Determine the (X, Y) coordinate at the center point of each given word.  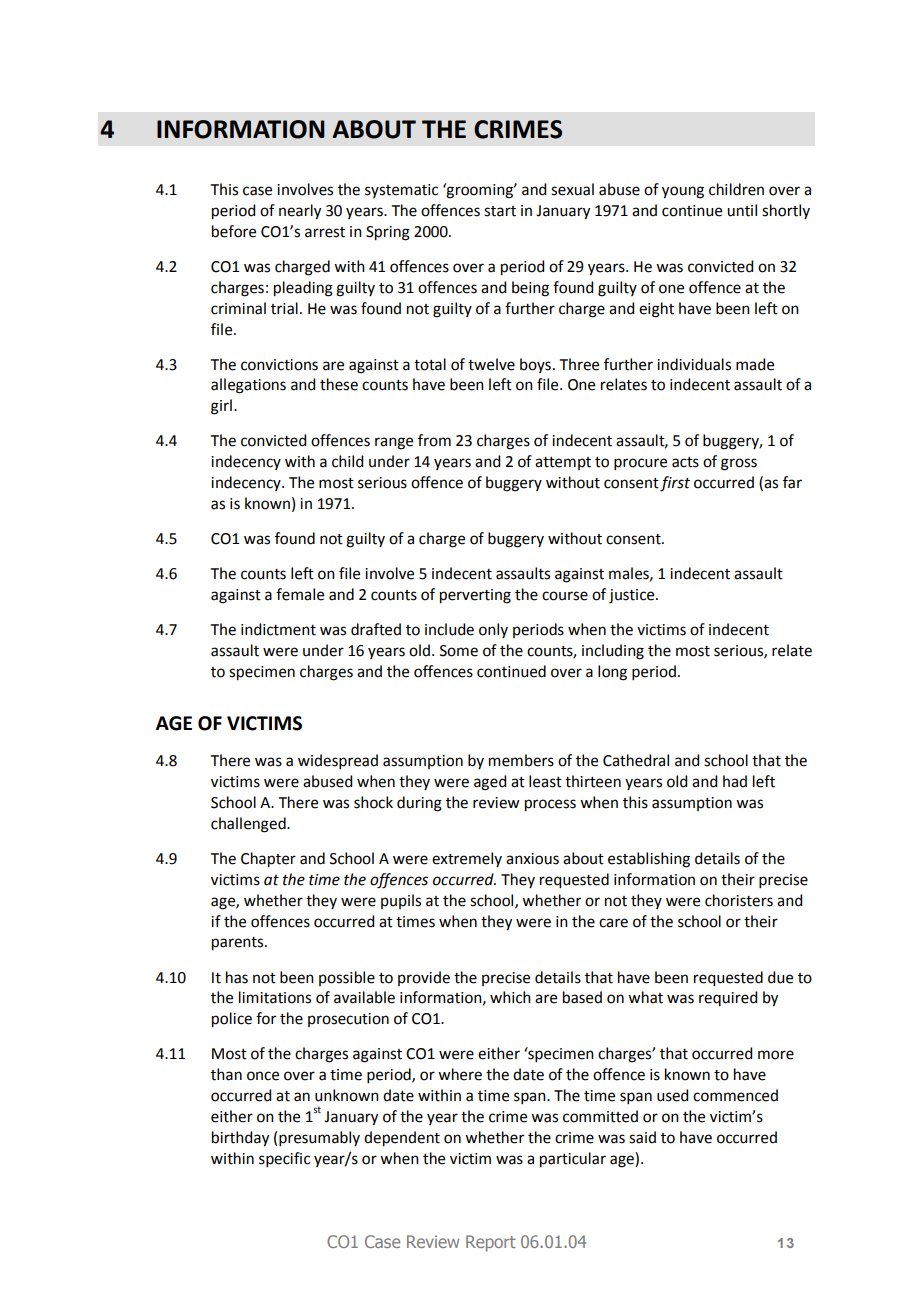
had (735, 781)
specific (284, 1159)
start (500, 211)
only (493, 630)
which (510, 997)
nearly (300, 212)
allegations (248, 386)
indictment (278, 629)
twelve (491, 364)
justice (633, 596)
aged (490, 783)
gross (739, 464)
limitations (275, 997)
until (742, 210)
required (728, 998)
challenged (249, 825)
